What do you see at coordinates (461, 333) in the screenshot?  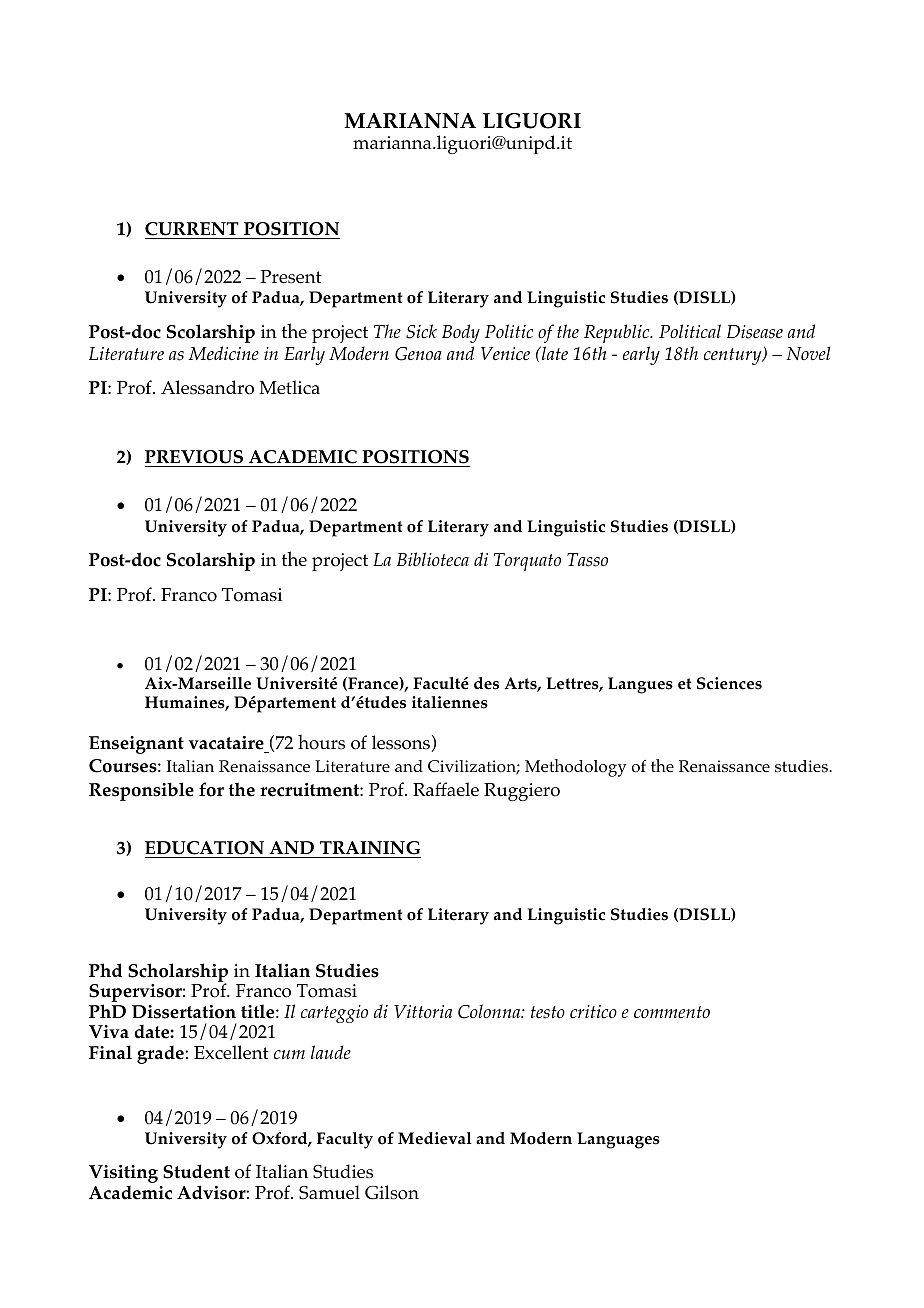 I see `Body` at bounding box center [461, 333].
